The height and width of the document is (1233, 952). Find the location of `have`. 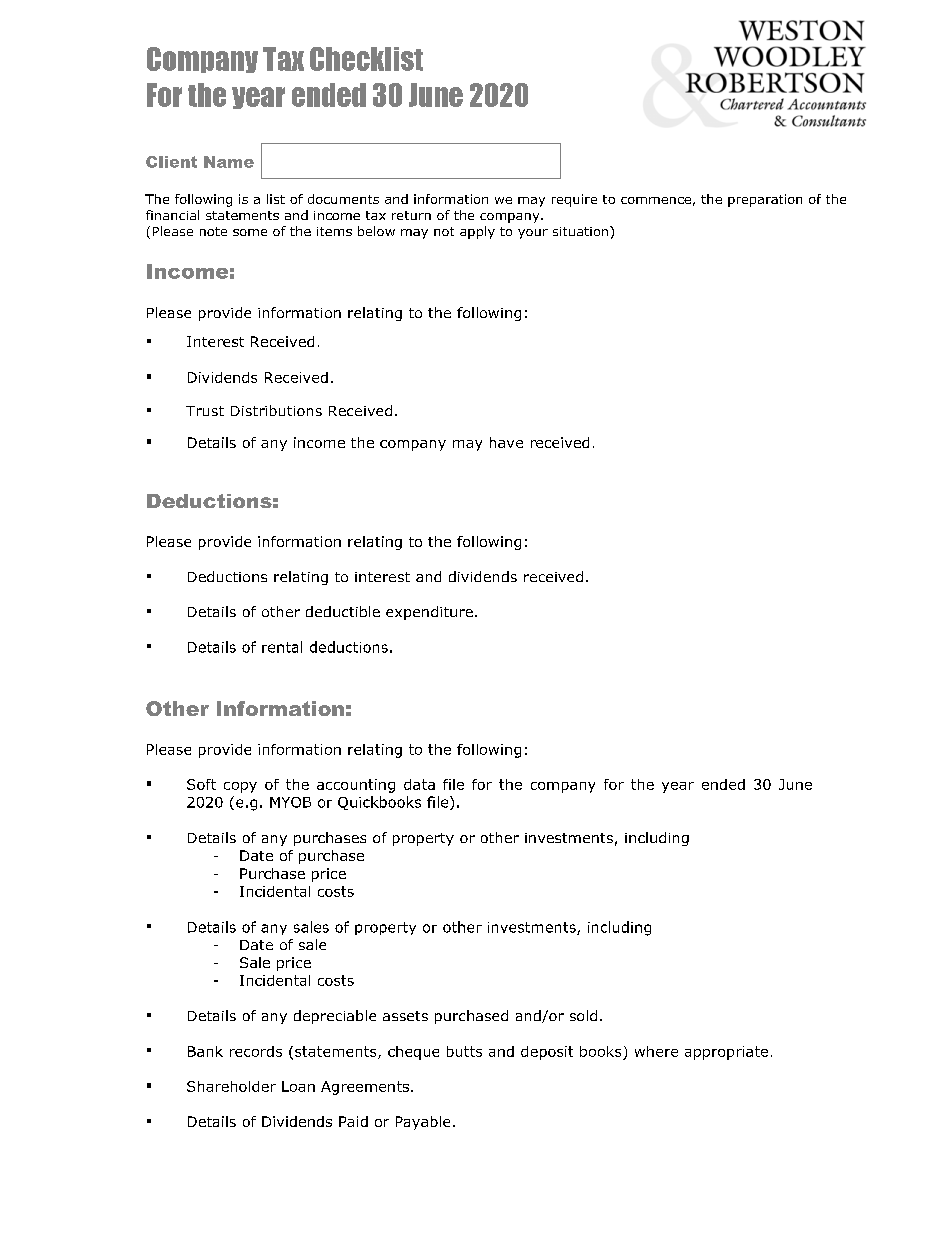

have is located at coordinates (506, 442).
